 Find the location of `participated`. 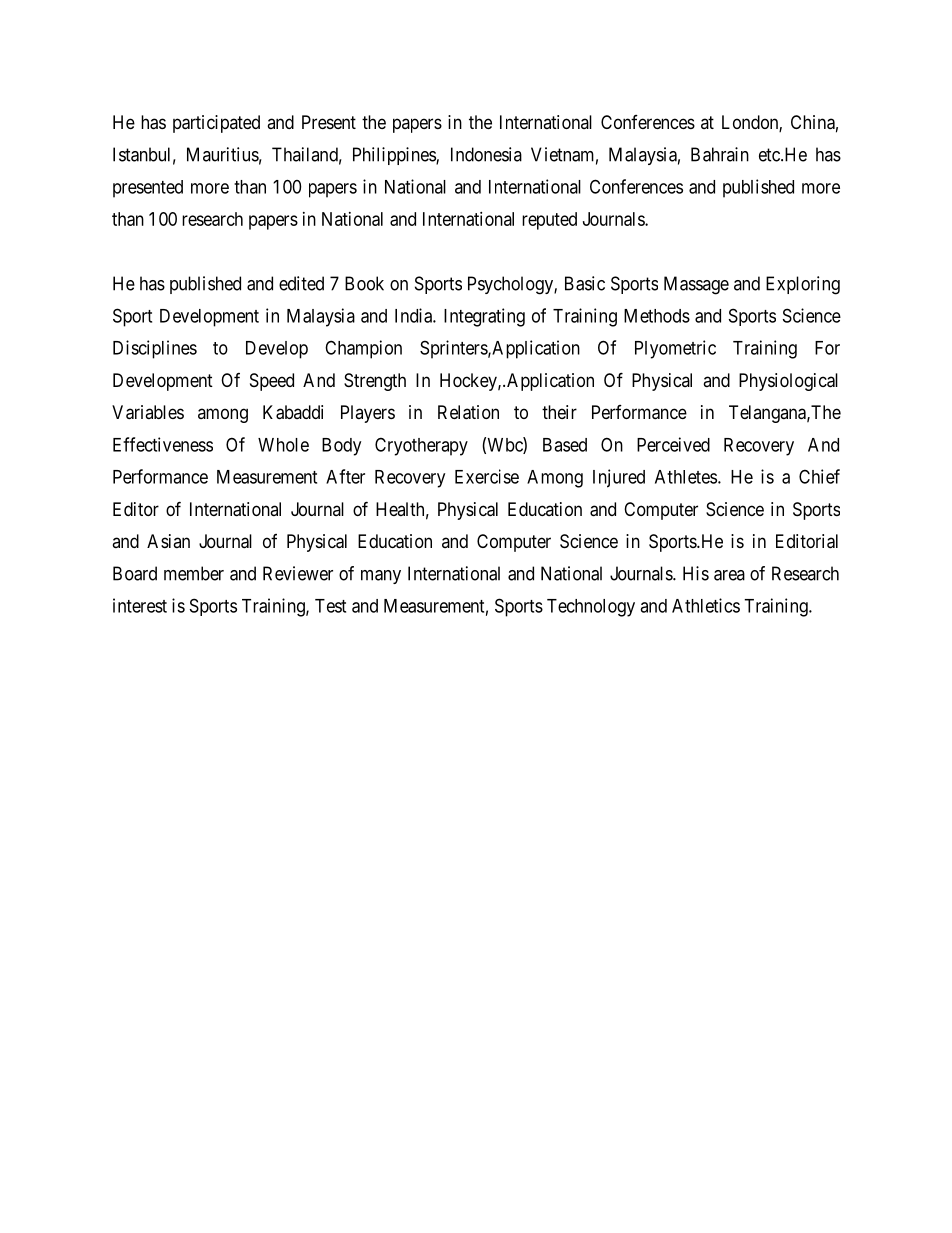

participated is located at coordinates (216, 124).
